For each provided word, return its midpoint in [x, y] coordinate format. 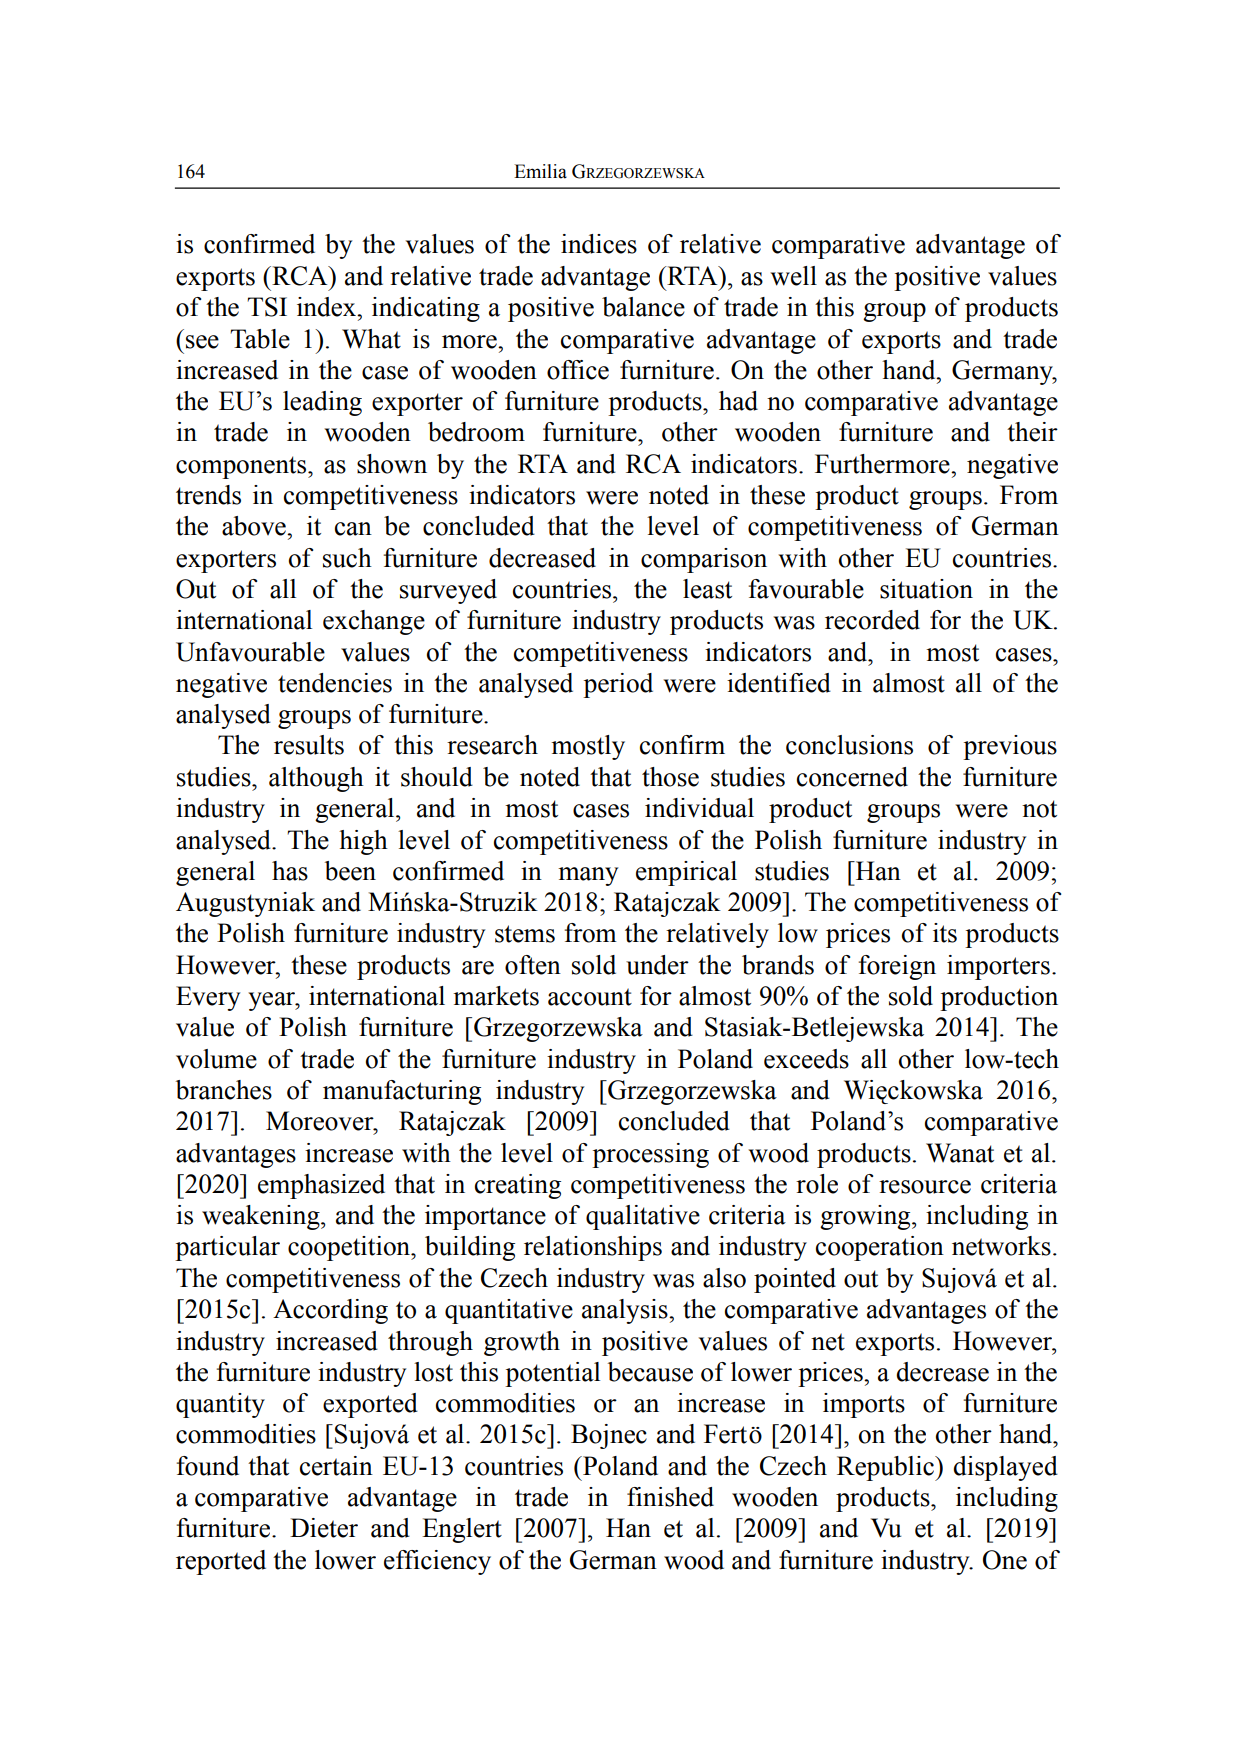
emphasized [321, 1186]
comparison [704, 560]
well [793, 276]
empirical [686, 873]
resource [925, 1187]
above [255, 526]
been [350, 871]
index [328, 307]
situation [926, 589]
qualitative [643, 1217]
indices [599, 244]
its [945, 933]
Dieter [324, 1528]
